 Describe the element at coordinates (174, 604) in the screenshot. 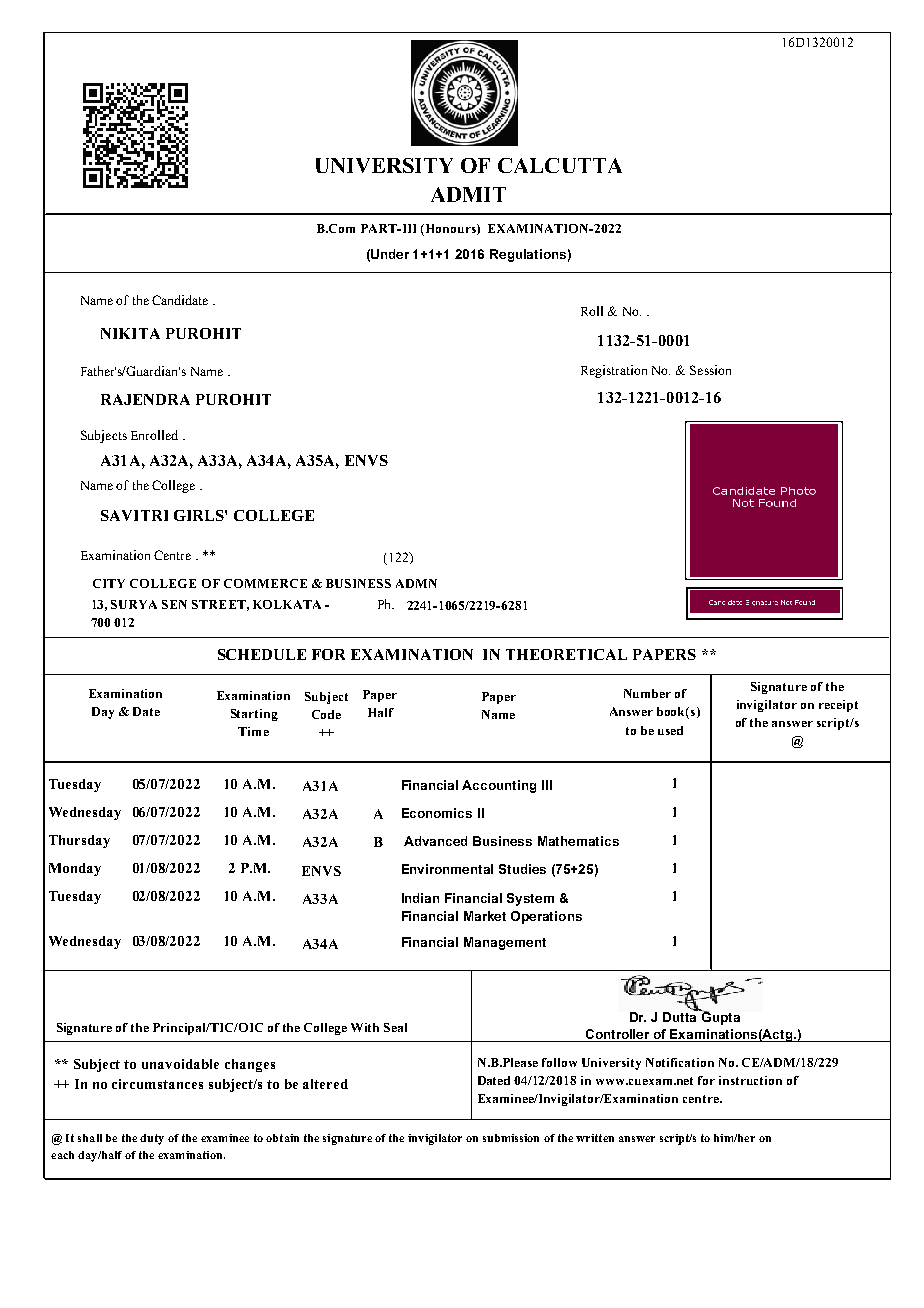

I see `SEN` at that location.
